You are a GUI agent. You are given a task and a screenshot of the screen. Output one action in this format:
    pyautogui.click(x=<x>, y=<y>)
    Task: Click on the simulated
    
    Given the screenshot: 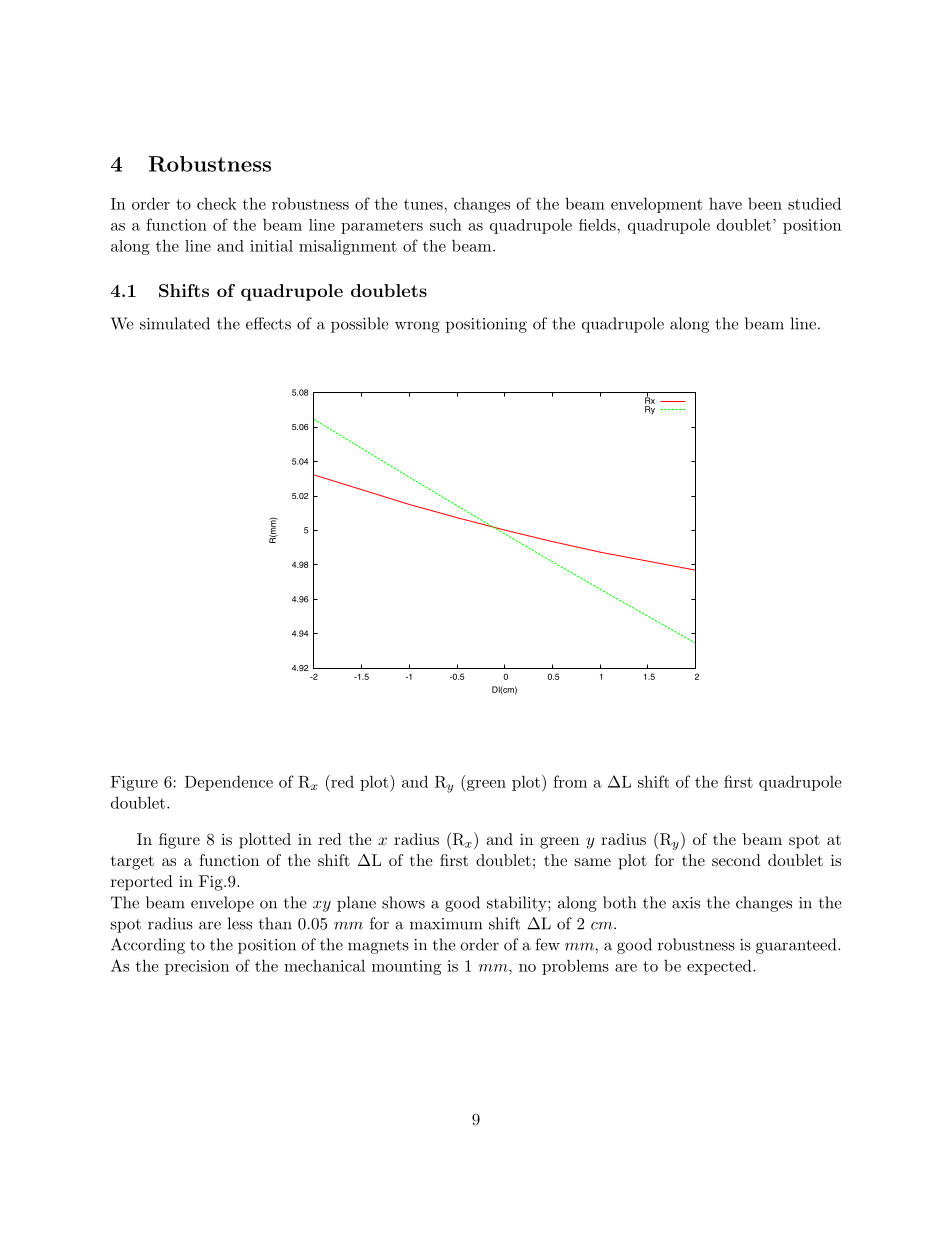 What is the action you would take?
    pyautogui.click(x=175, y=323)
